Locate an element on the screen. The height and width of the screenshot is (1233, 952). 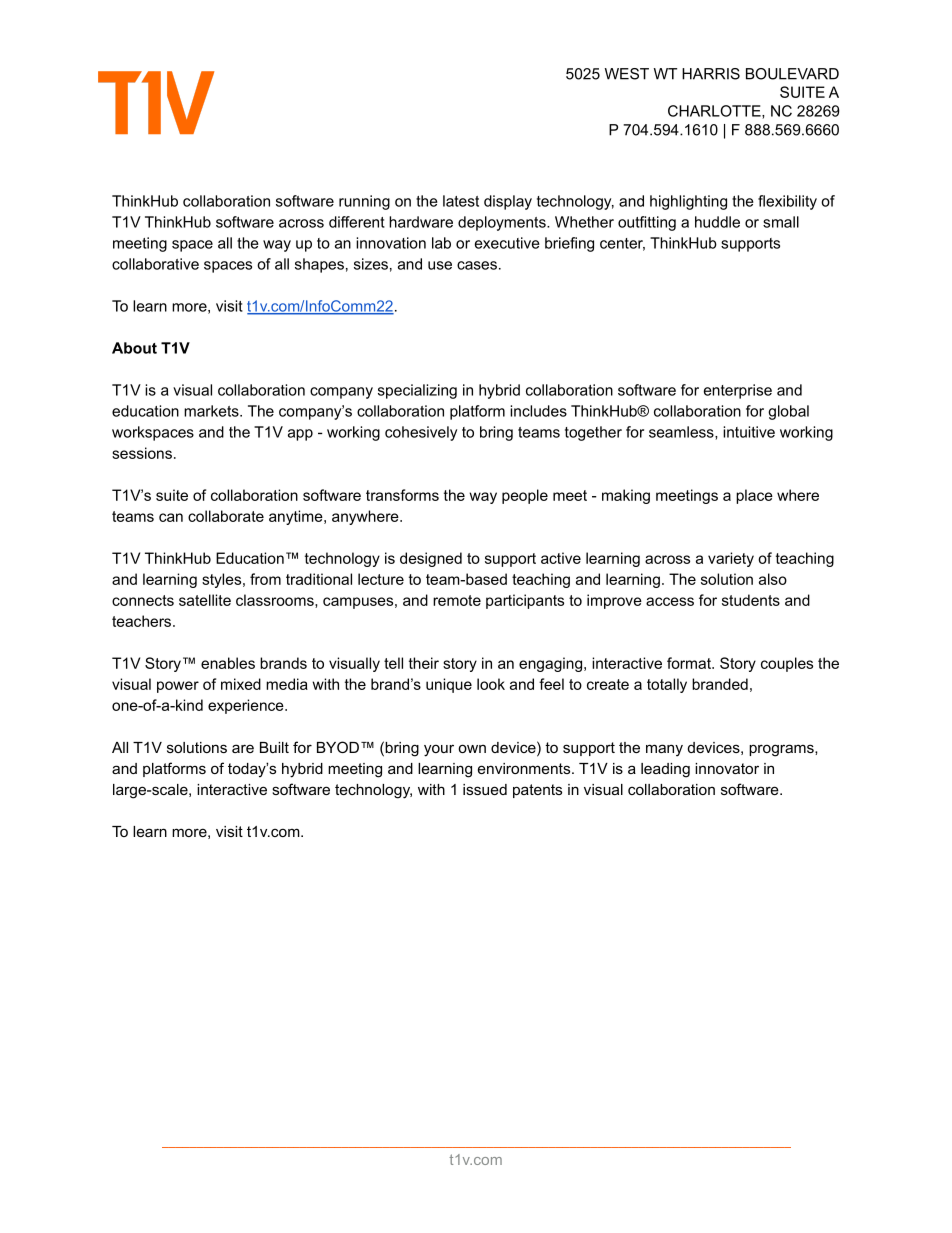
cases is located at coordinates (477, 265).
